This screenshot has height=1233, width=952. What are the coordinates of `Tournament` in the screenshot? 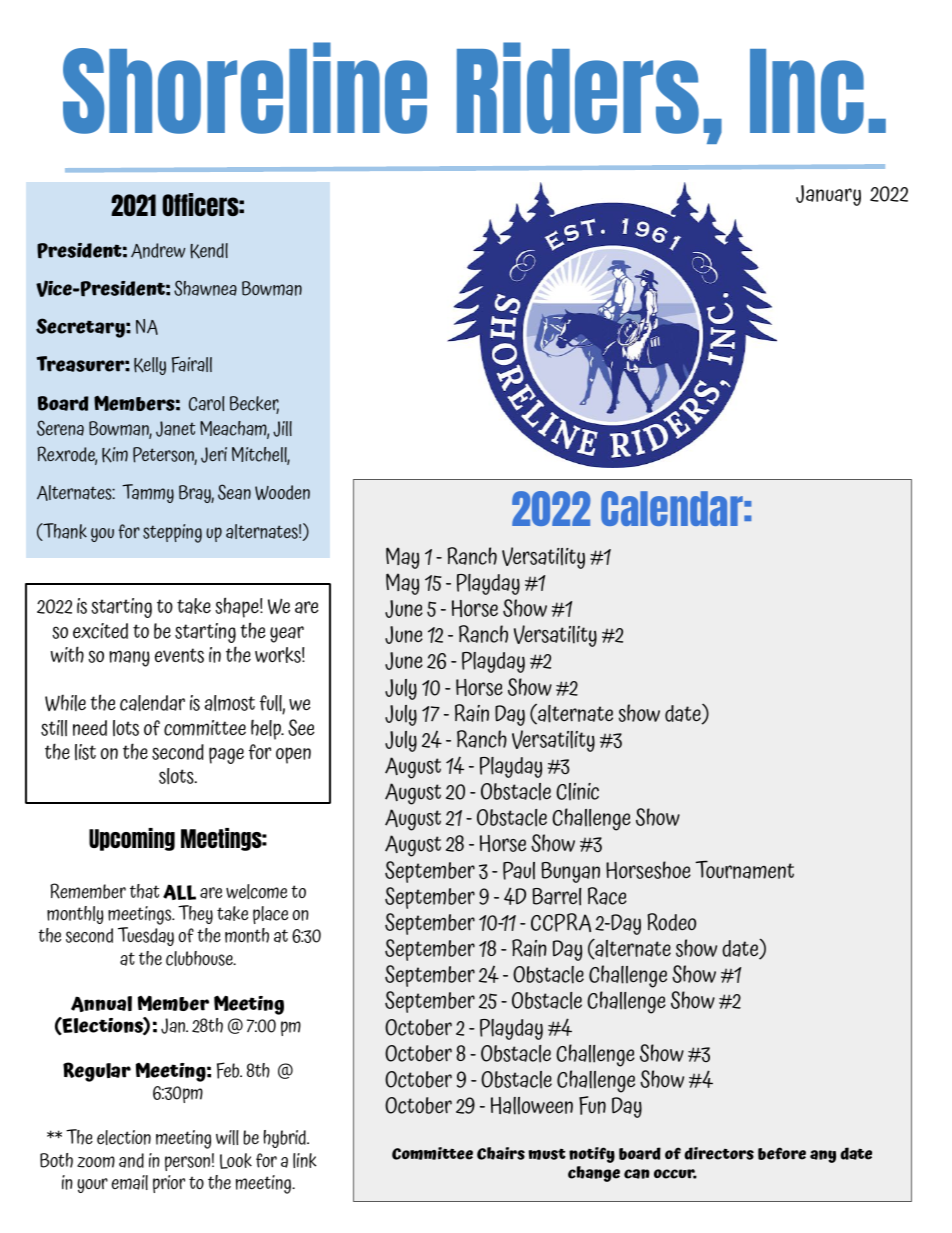 It's located at (744, 869).
